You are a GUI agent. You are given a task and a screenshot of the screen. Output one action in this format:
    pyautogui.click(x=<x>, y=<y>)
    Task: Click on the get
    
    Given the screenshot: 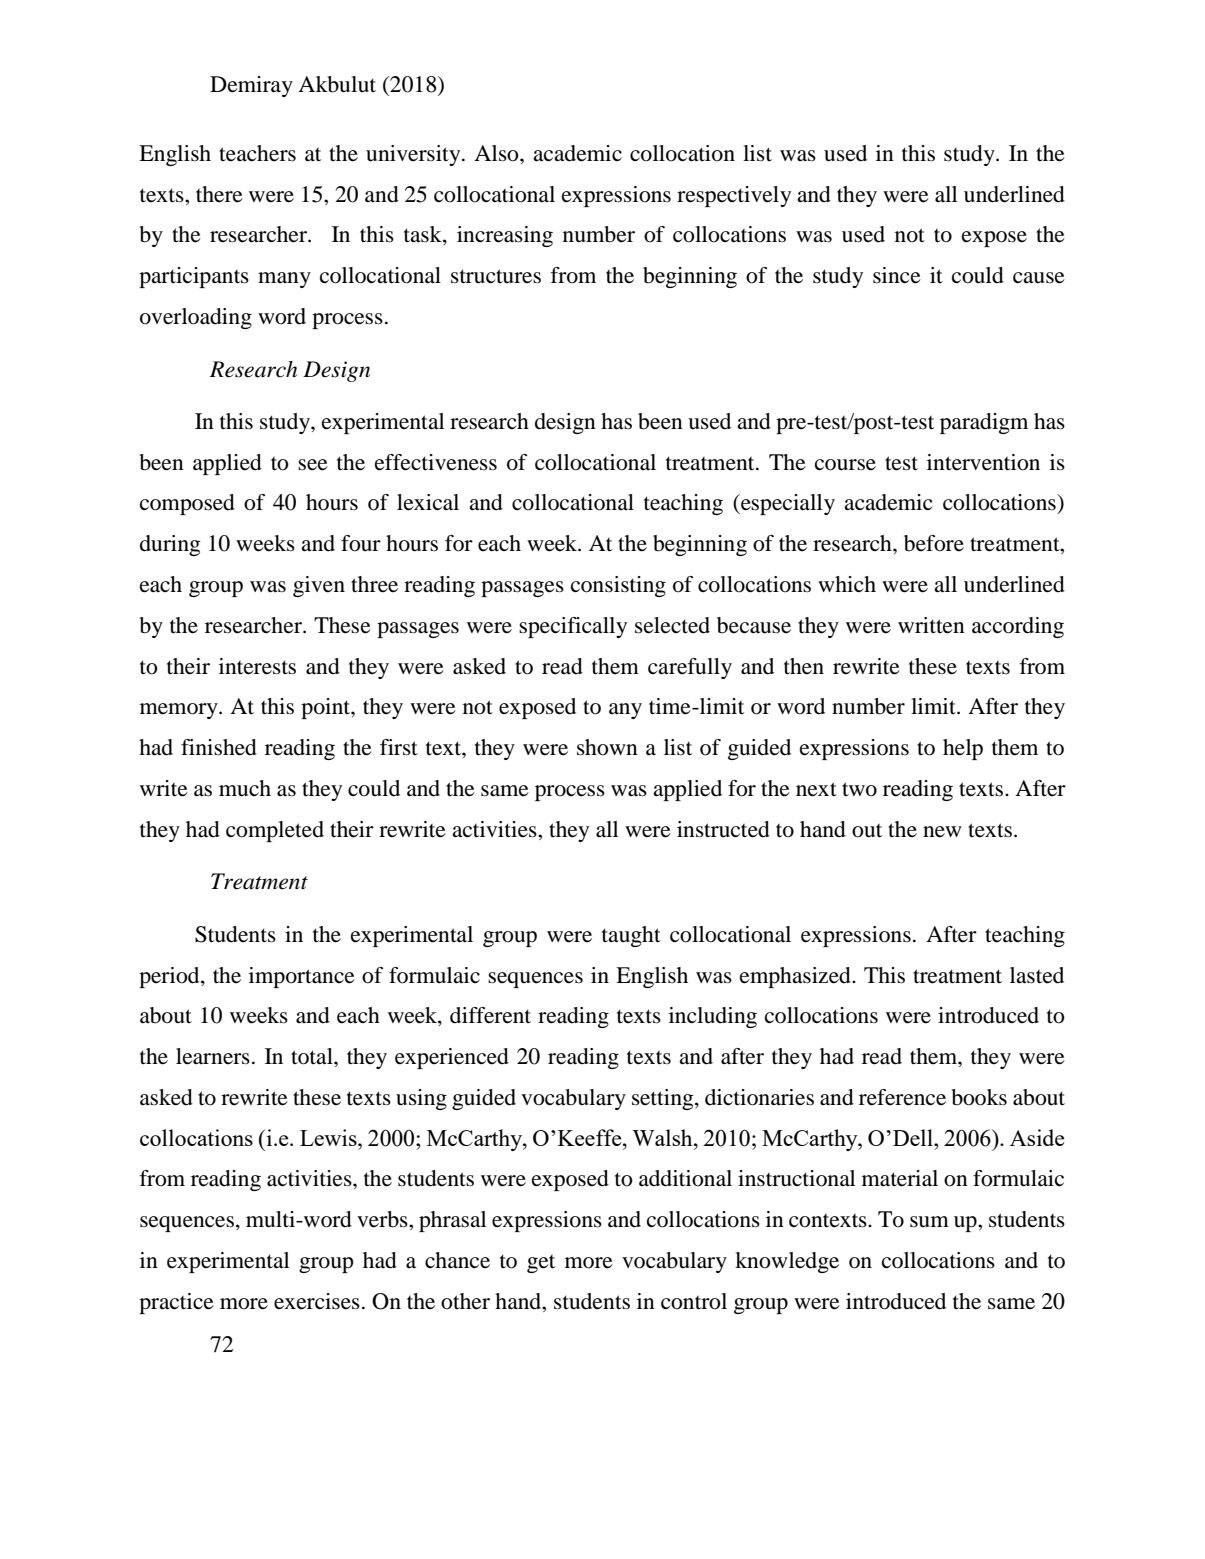 What is the action you would take?
    pyautogui.click(x=541, y=1264)
